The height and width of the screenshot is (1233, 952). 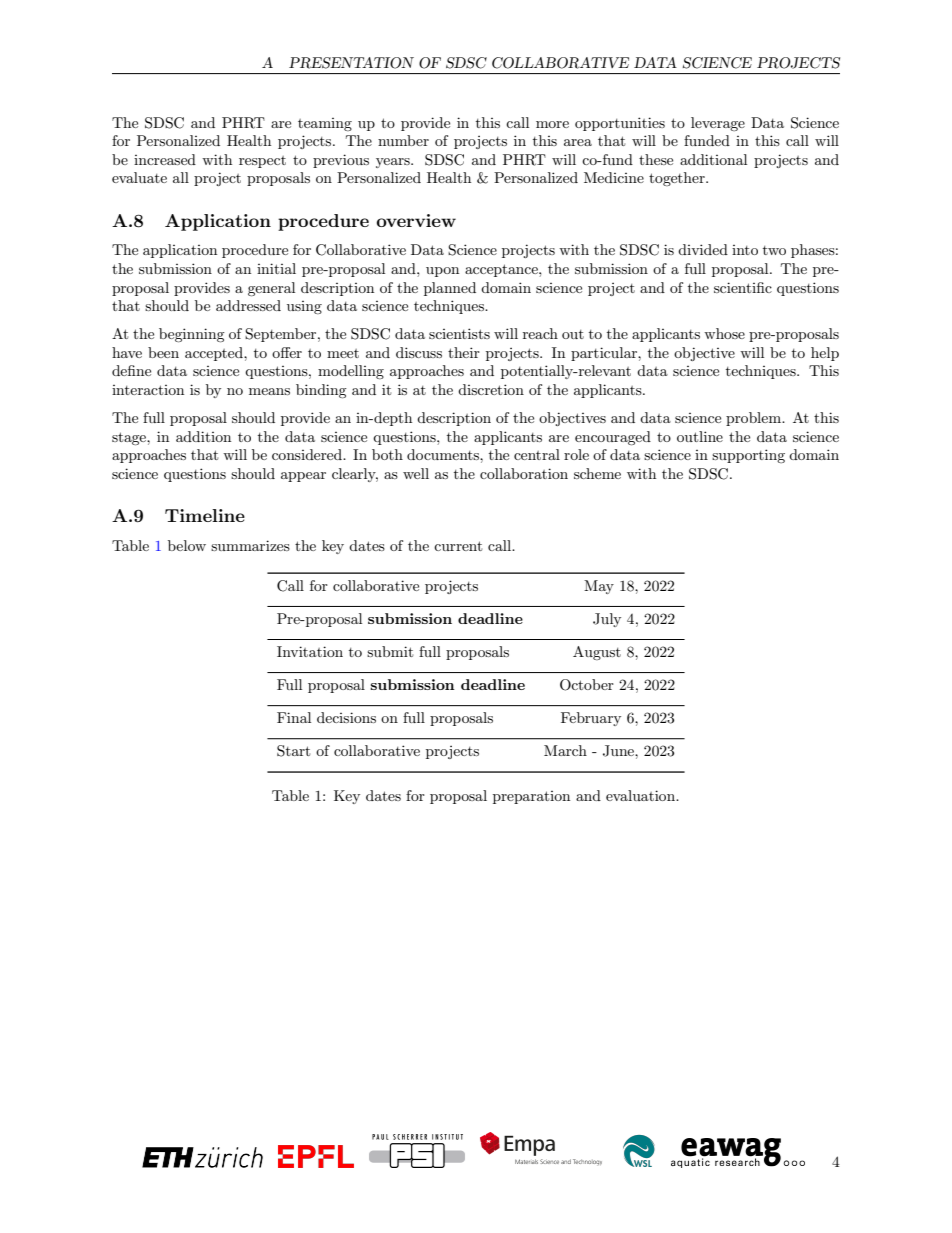 I want to click on initial, so click(x=276, y=268).
